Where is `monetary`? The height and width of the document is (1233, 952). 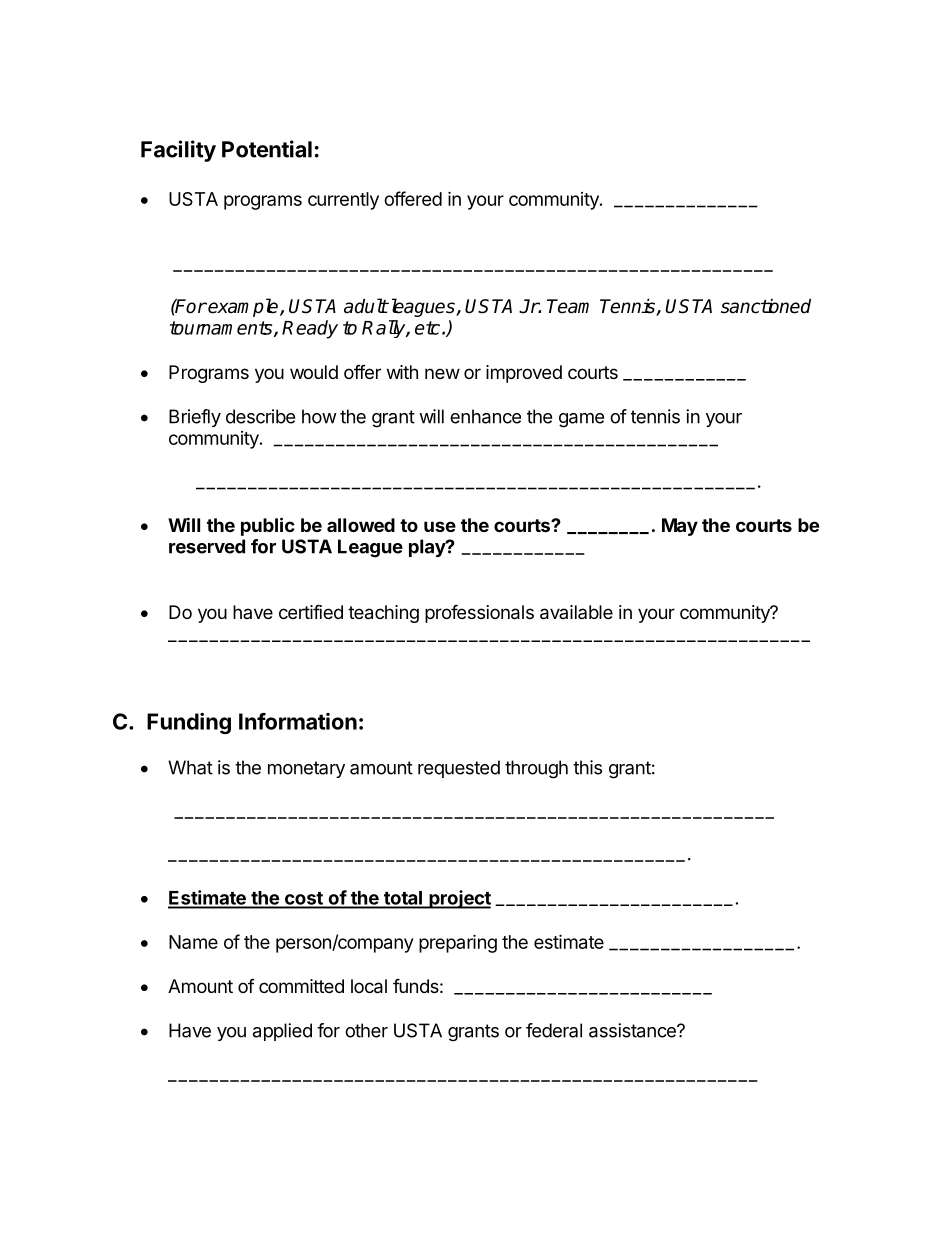
monetary is located at coordinates (306, 769).
